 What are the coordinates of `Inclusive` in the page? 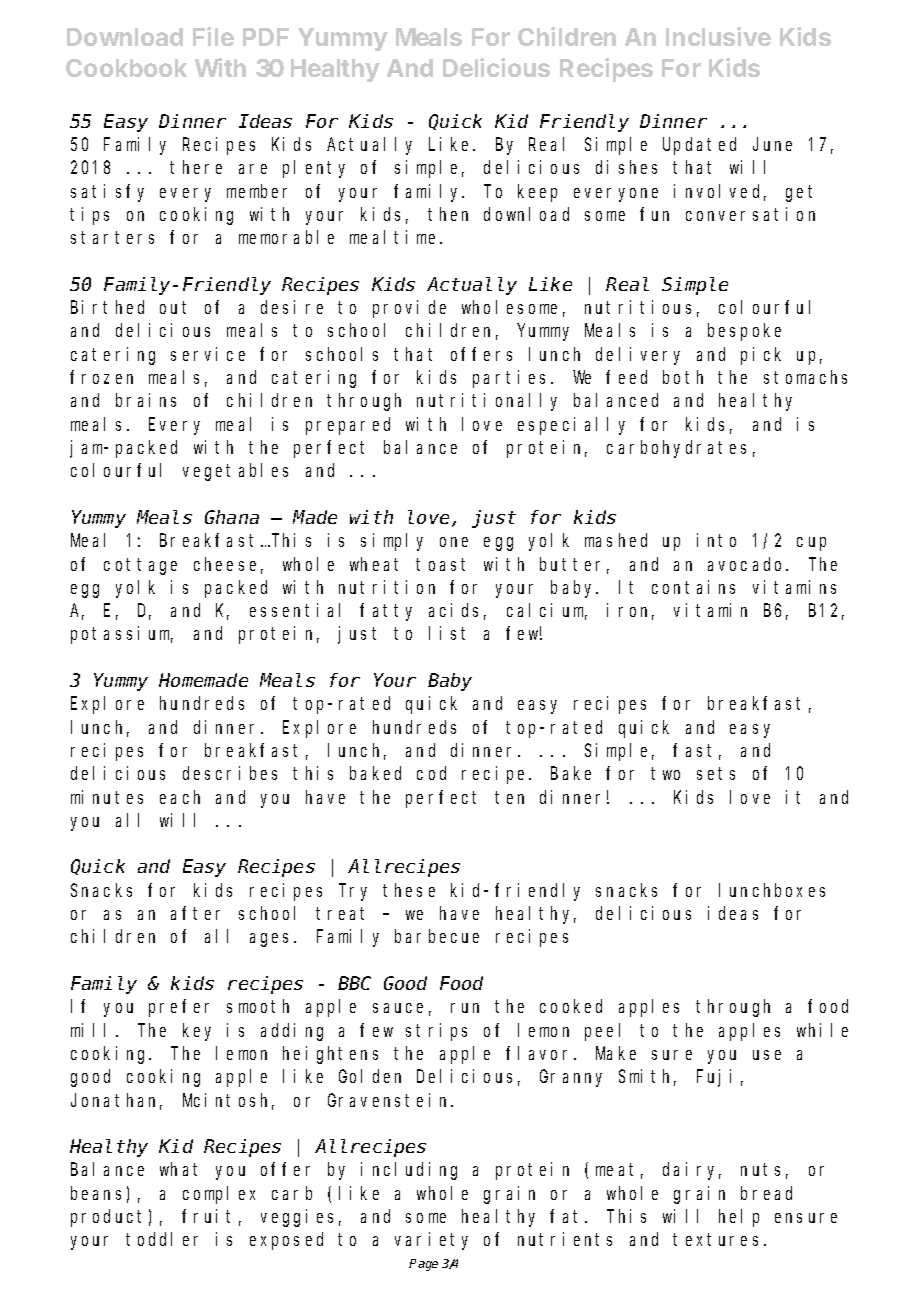 It's located at (718, 36).
